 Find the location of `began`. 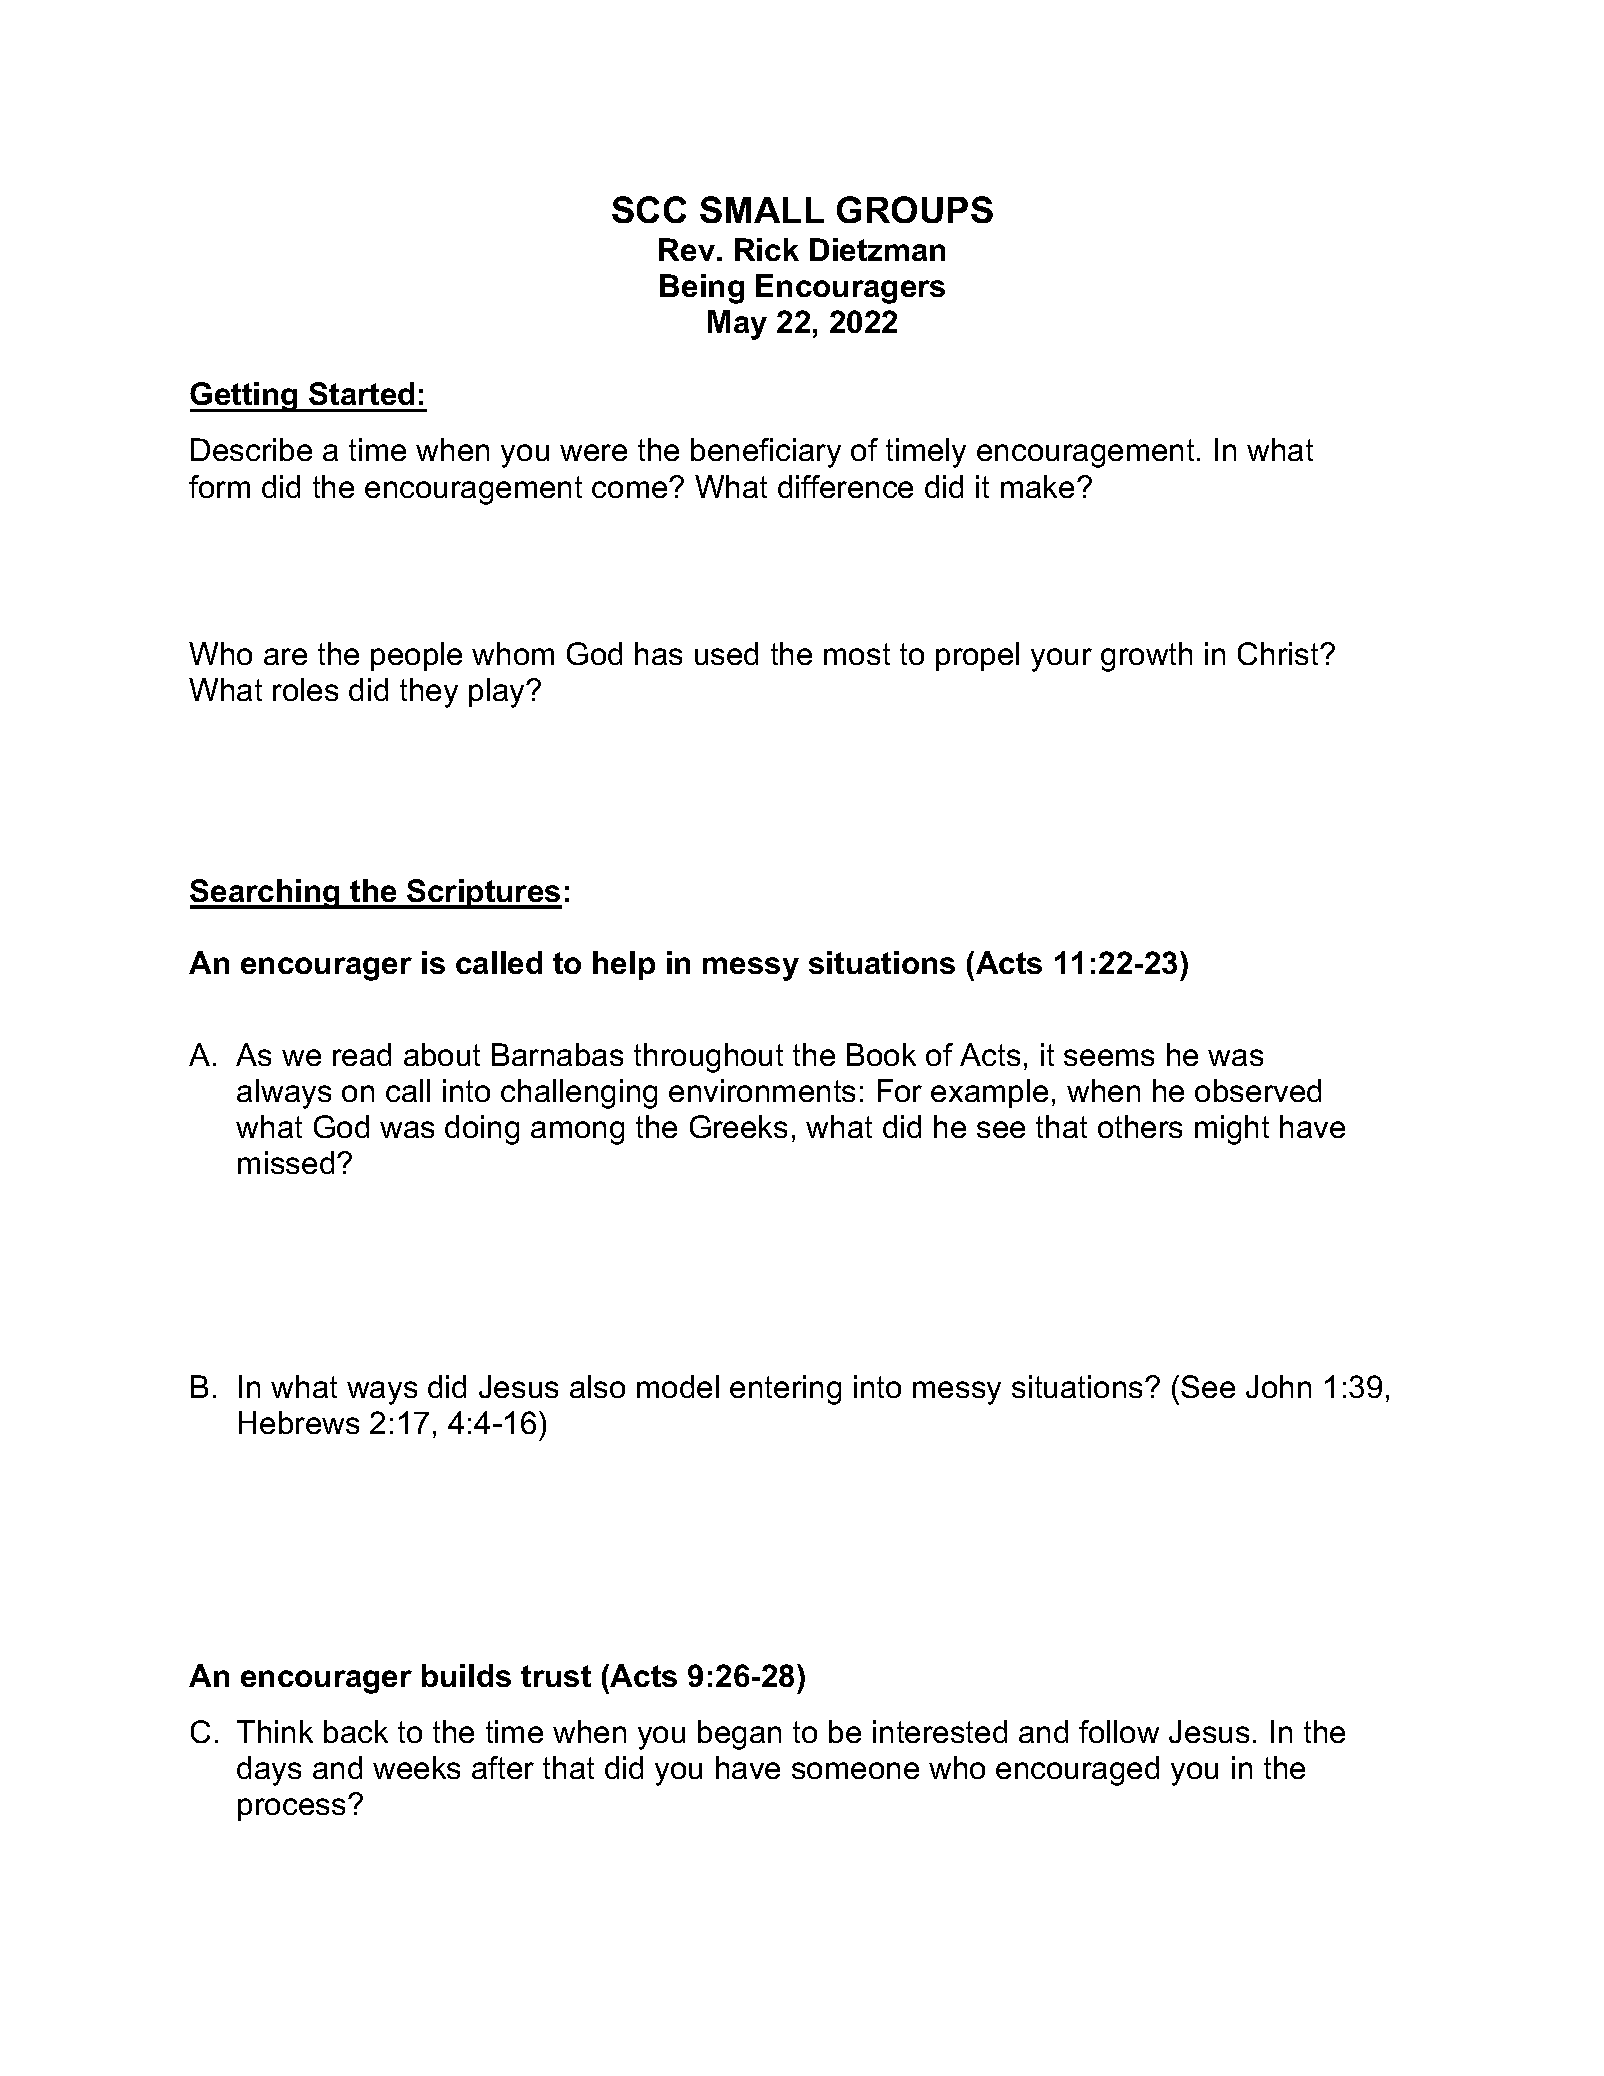

began is located at coordinates (739, 1735).
